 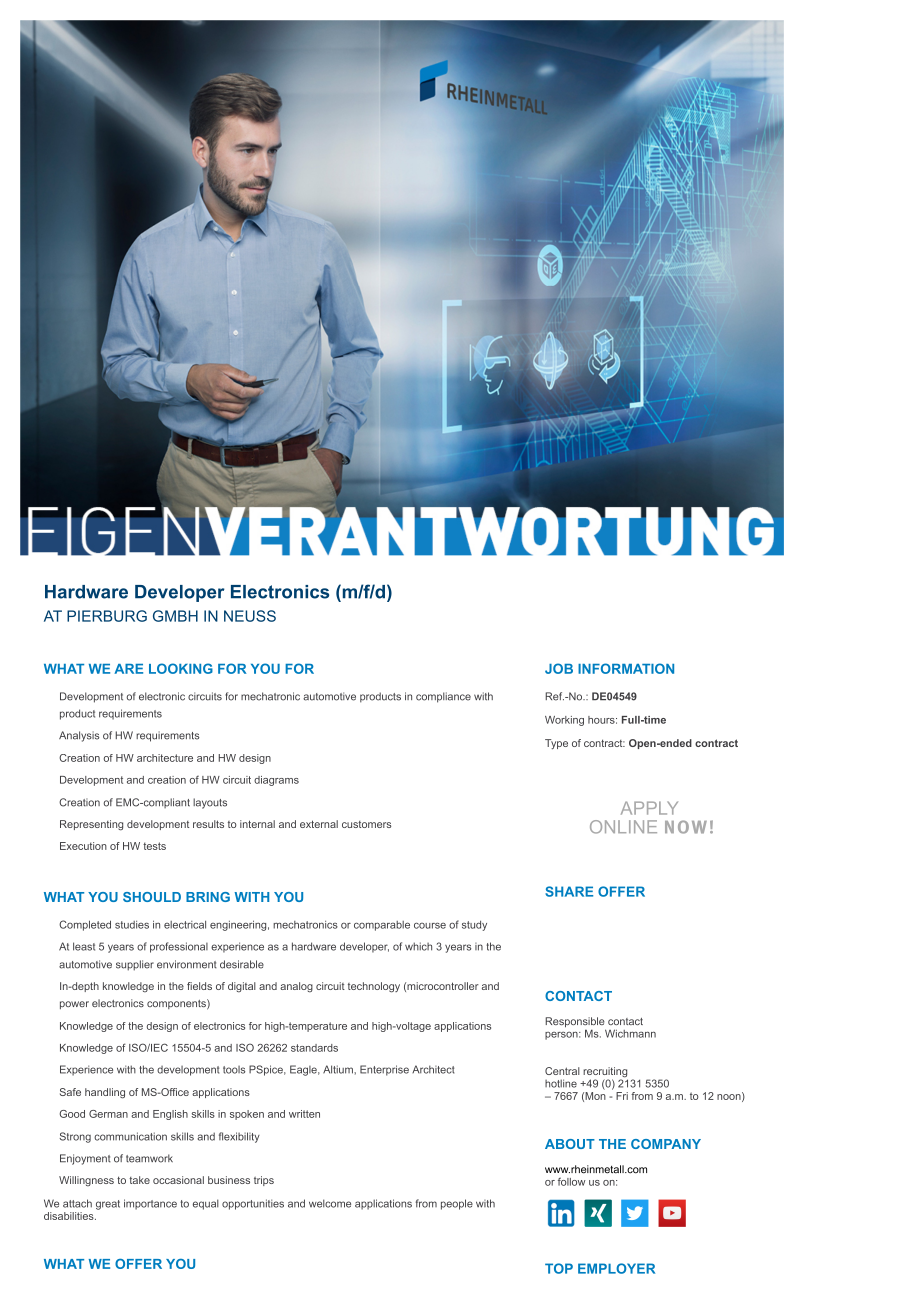 I want to click on Responsible, so click(x=575, y=1023).
